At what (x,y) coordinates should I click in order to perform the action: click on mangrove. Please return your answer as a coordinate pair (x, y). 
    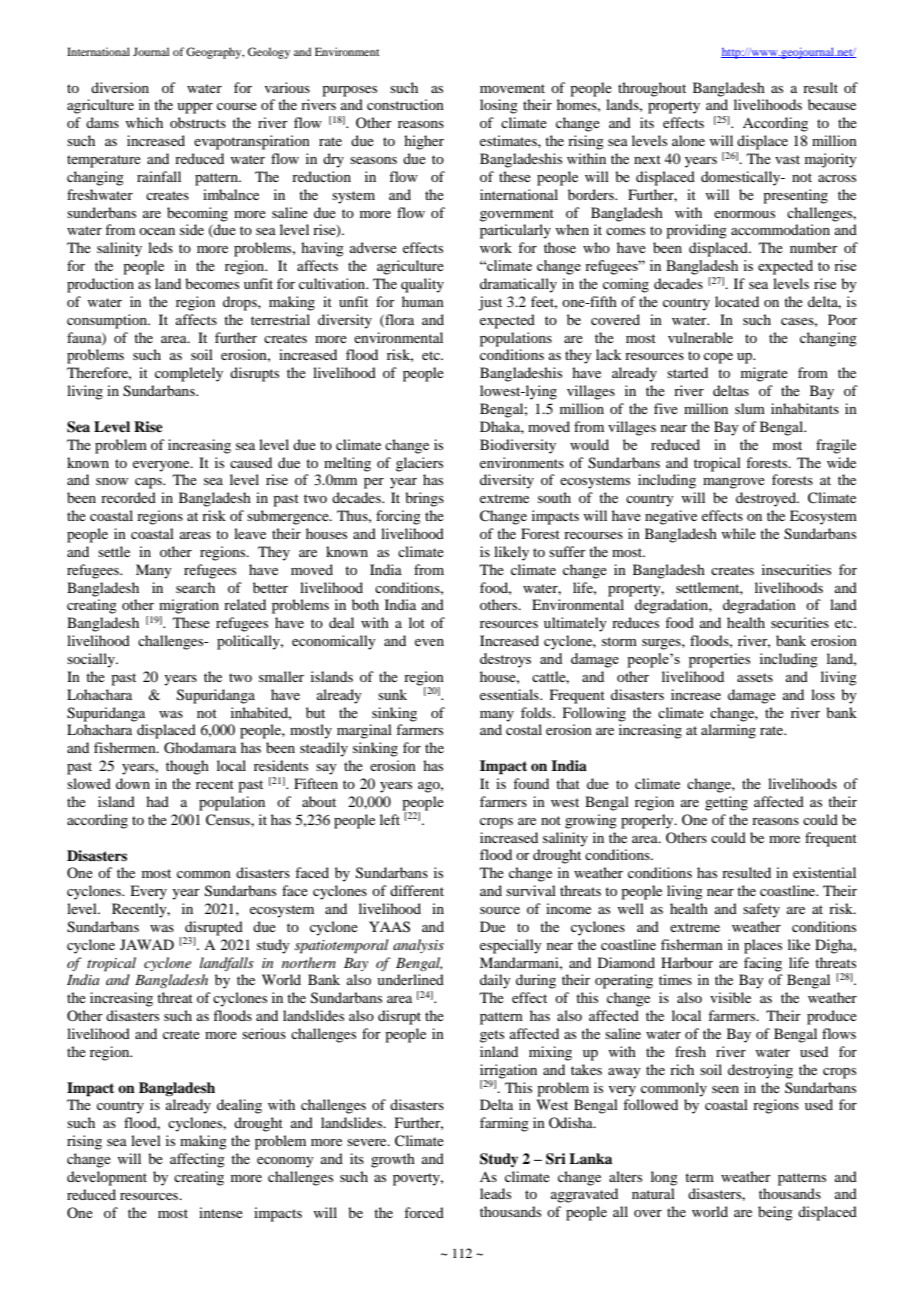
    Looking at the image, I should click on (734, 483).
